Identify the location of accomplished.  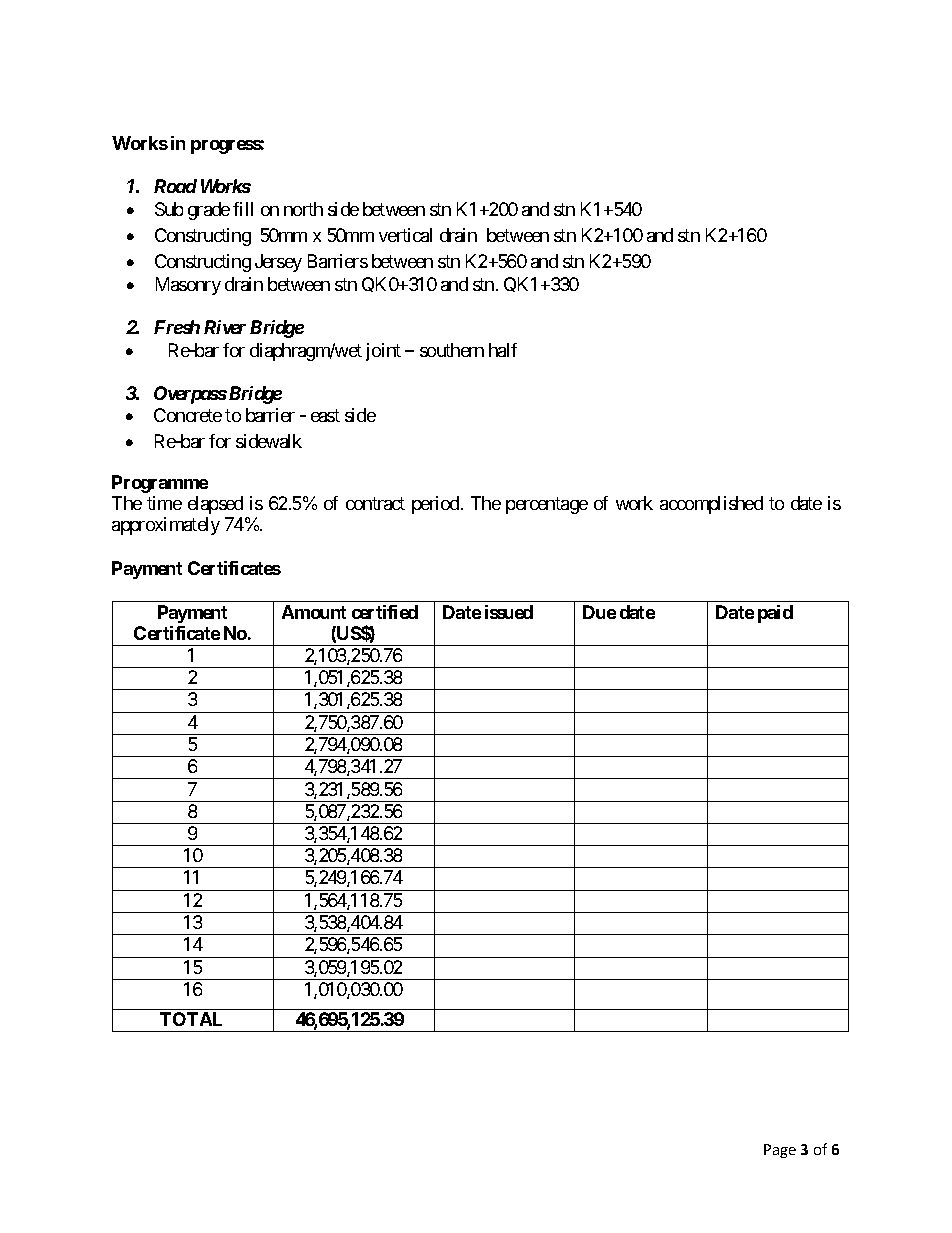
(711, 505).
